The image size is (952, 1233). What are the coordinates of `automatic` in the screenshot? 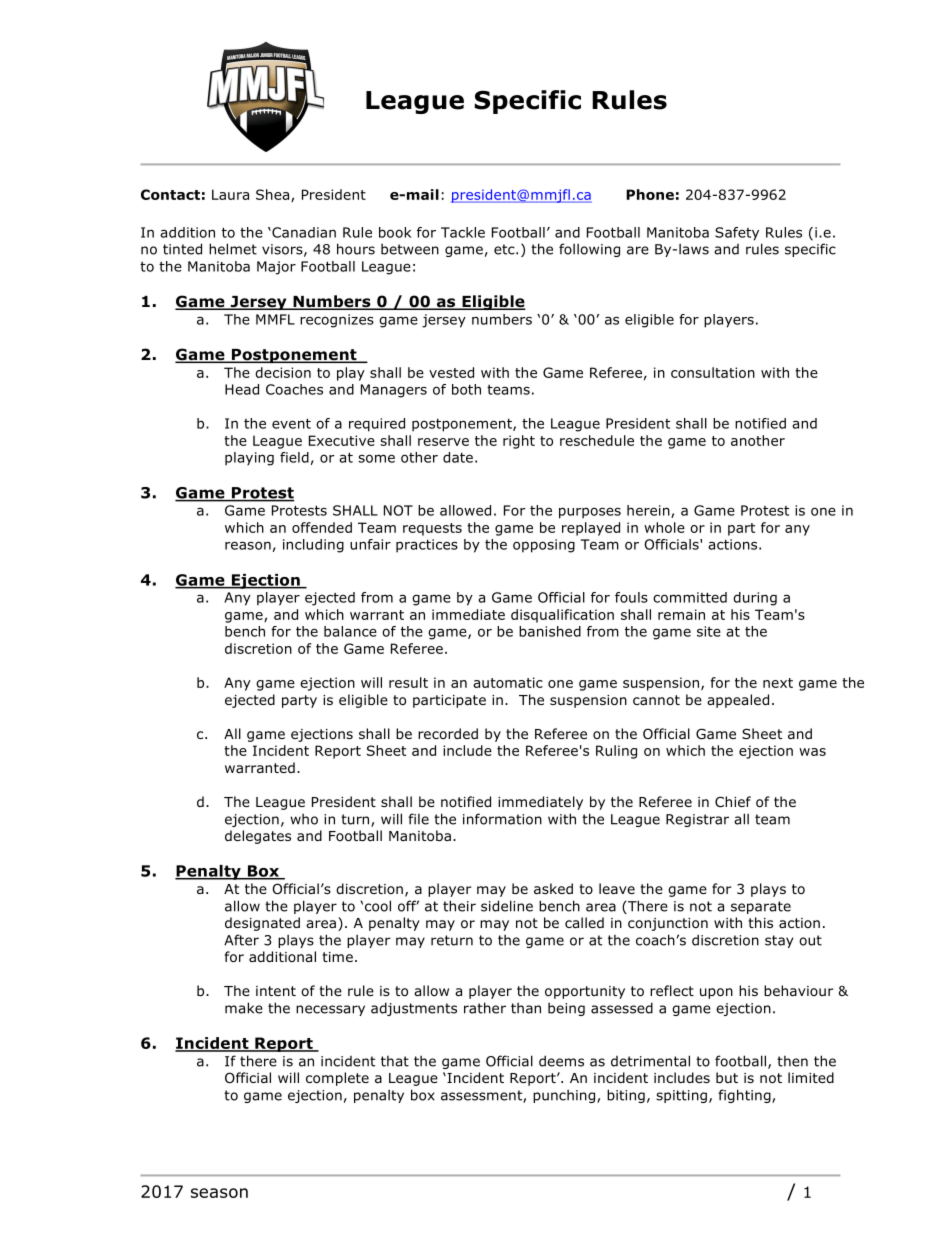 It's located at (508, 682).
